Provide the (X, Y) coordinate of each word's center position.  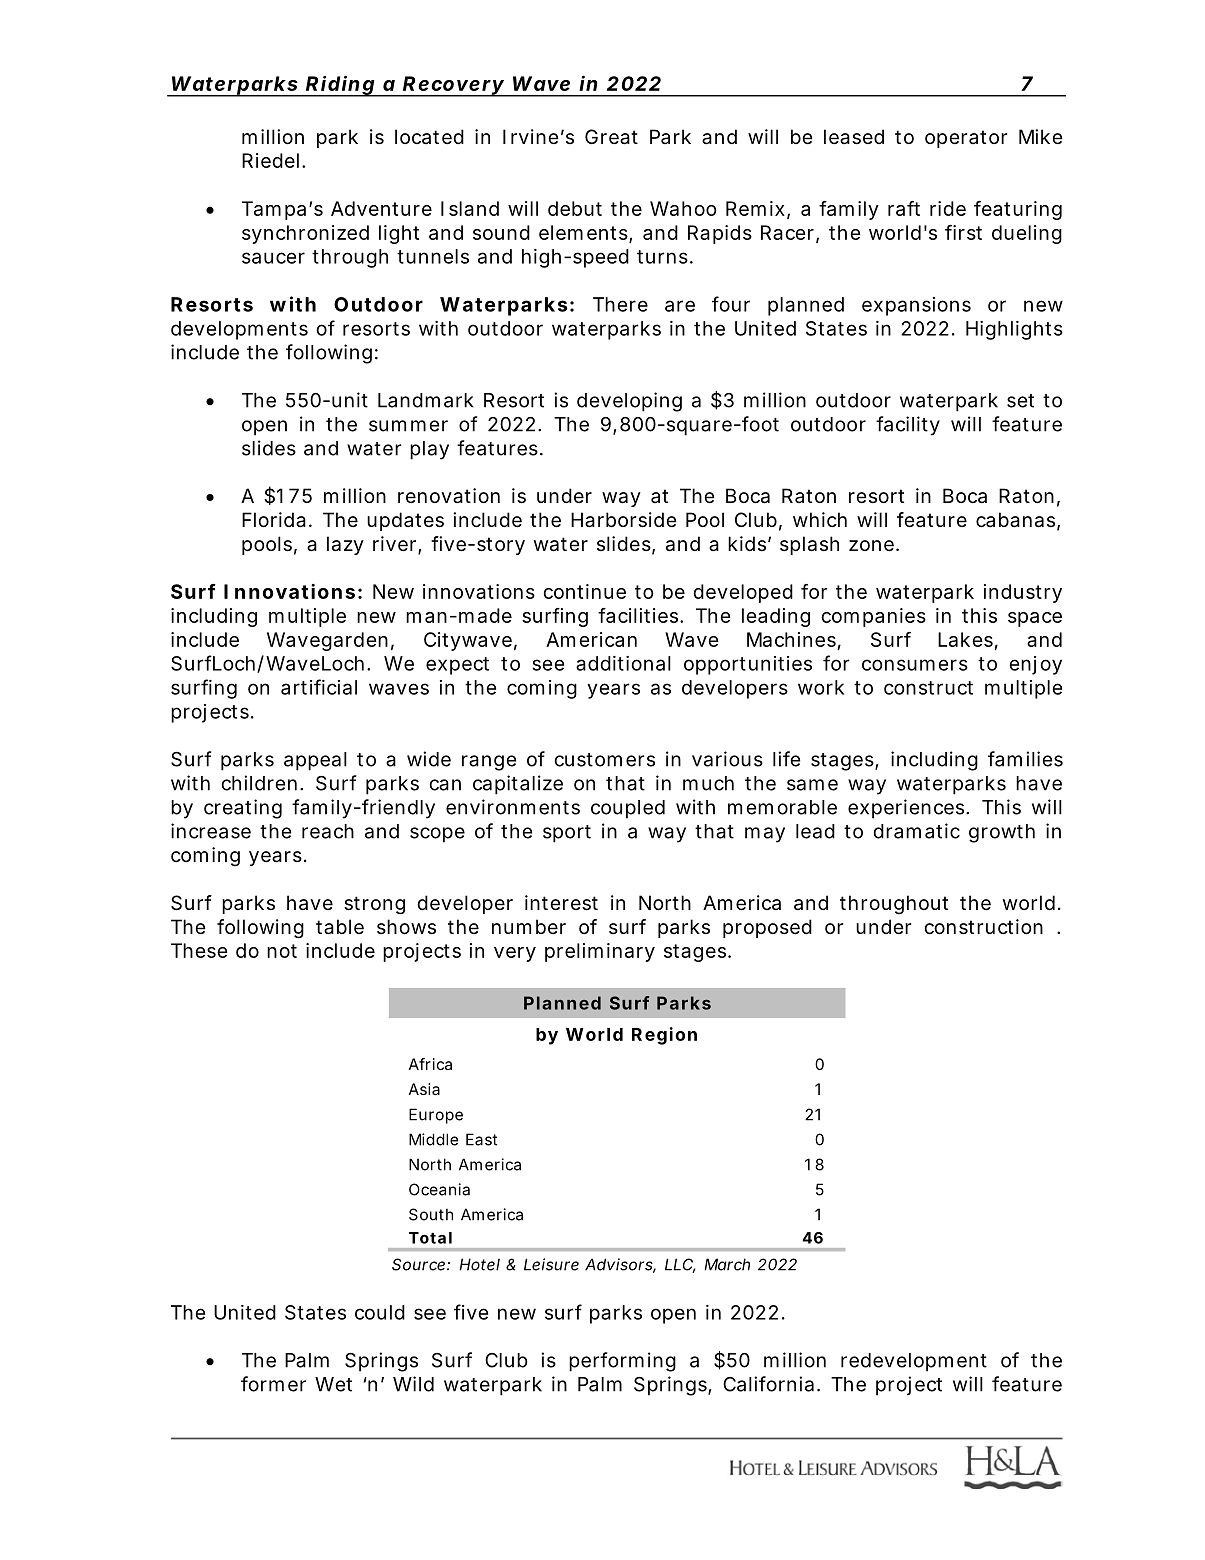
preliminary (600, 952)
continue (584, 591)
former (273, 1384)
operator (966, 139)
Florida (274, 520)
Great (611, 137)
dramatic (917, 831)
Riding (340, 86)
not (282, 951)
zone (871, 546)
